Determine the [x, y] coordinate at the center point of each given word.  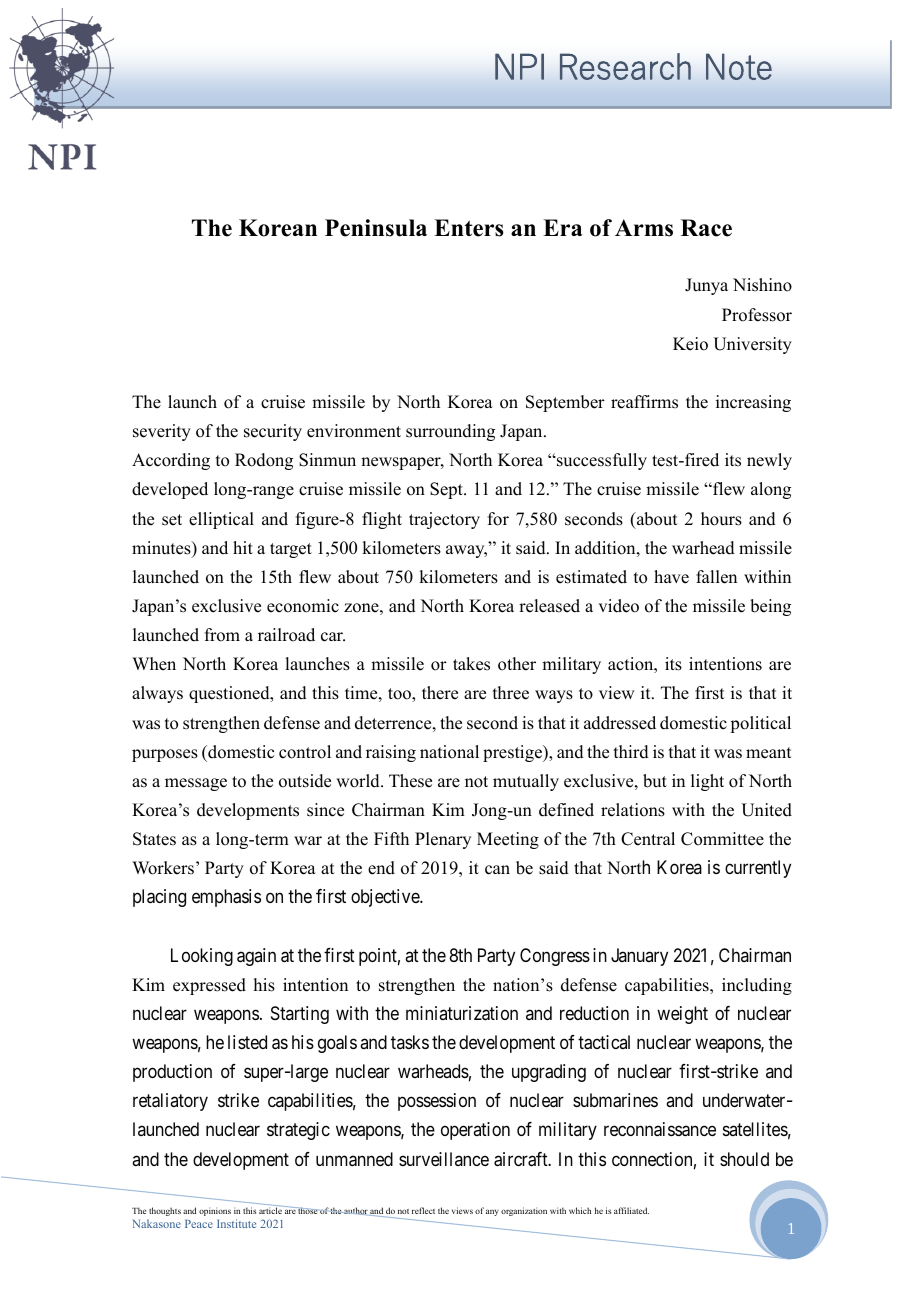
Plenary [443, 840]
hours [721, 519]
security [273, 432]
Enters [469, 228]
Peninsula [376, 228]
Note [739, 67]
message [196, 784]
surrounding [450, 432]
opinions [215, 1211]
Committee [722, 839]
